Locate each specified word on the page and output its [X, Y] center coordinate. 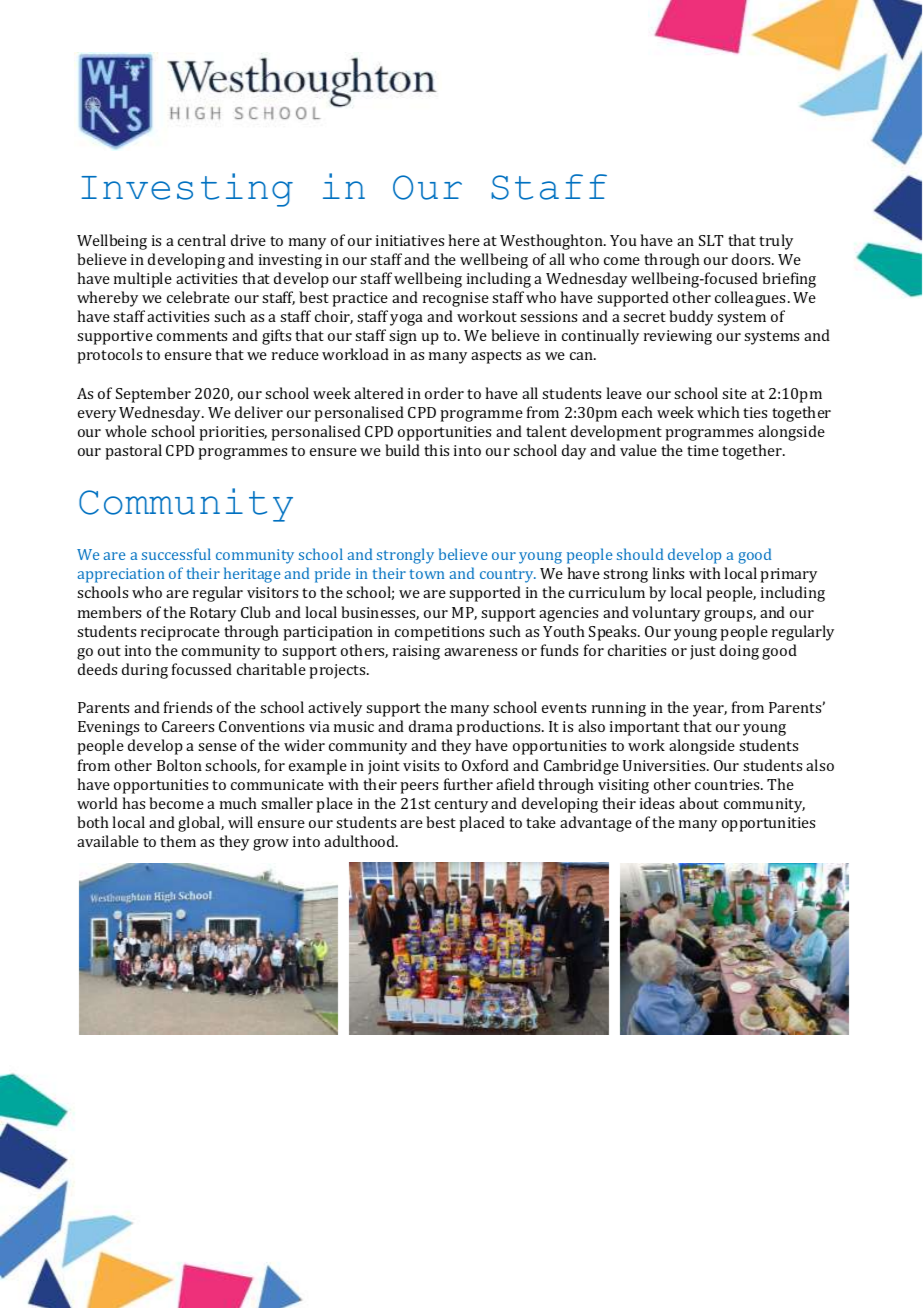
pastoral [133, 452]
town [427, 574]
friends [188, 707]
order [444, 393]
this [436, 450]
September [153, 395]
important [645, 728]
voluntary [666, 614]
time [703, 450]
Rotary [213, 614]
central [202, 240]
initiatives [410, 240]
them [178, 841]
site [734, 393]
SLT [711, 240]
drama [431, 726]
